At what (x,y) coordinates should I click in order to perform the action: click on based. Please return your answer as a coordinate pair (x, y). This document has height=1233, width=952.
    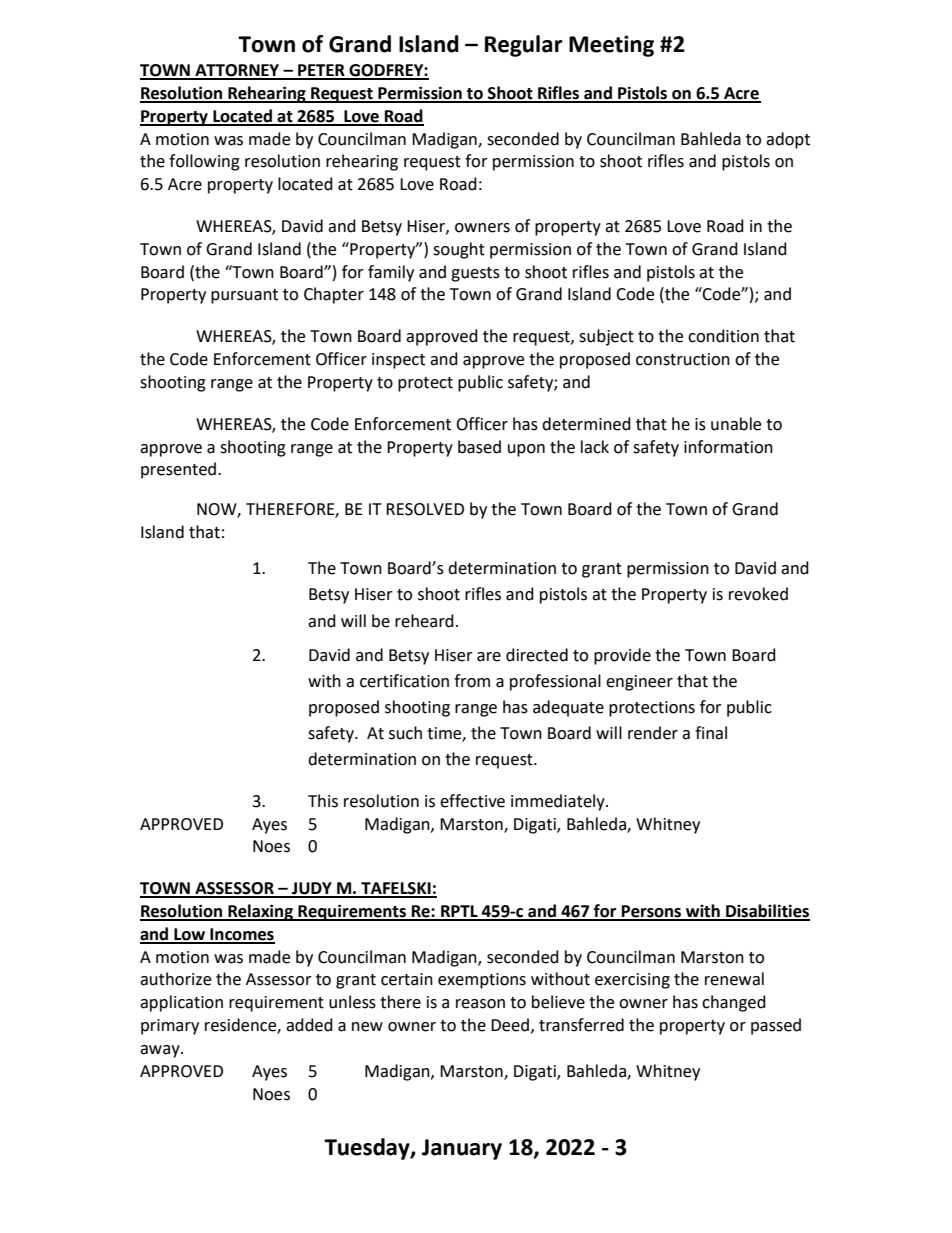
    Looking at the image, I should click on (479, 447).
